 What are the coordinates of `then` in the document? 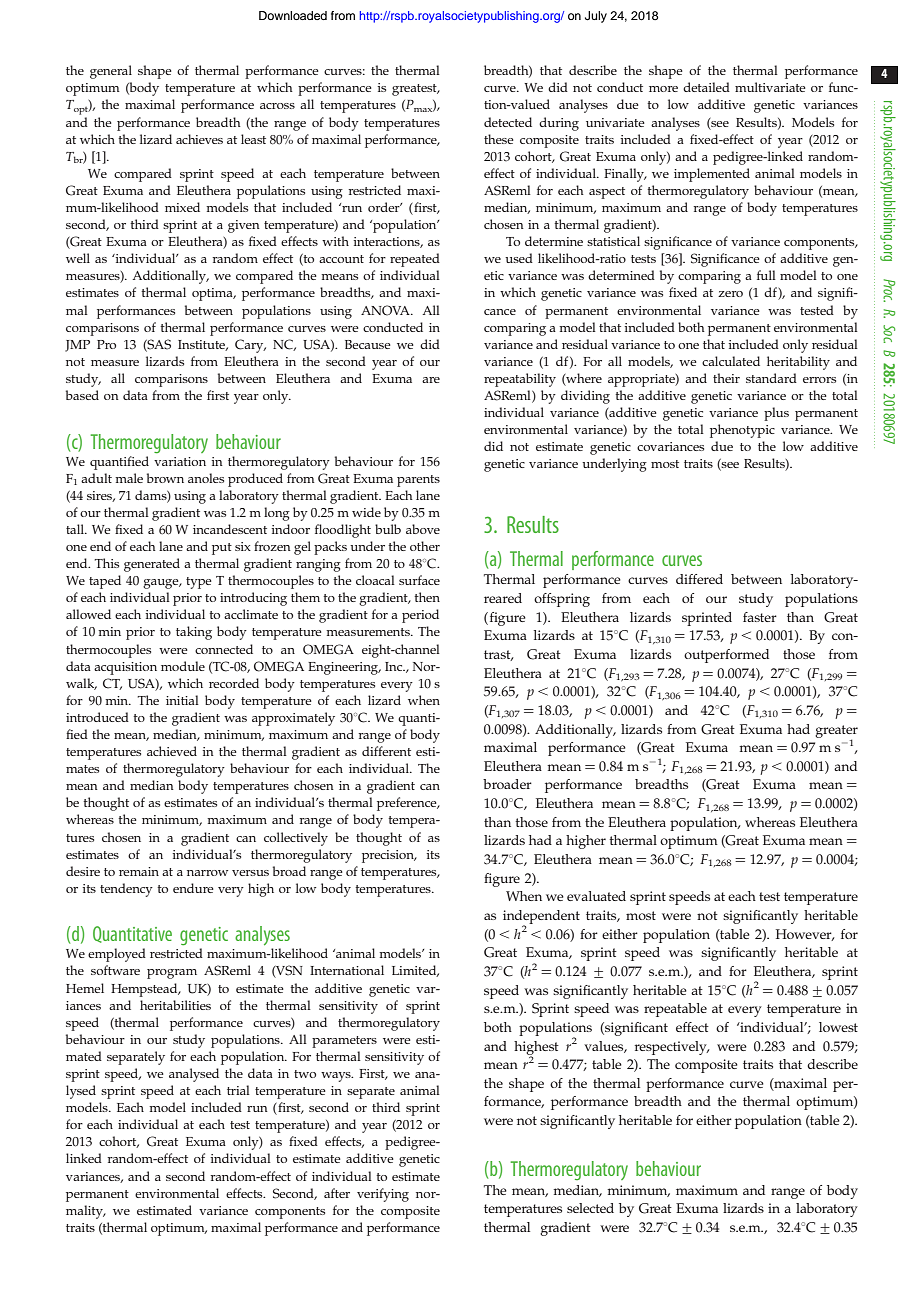 It's located at (427, 597).
